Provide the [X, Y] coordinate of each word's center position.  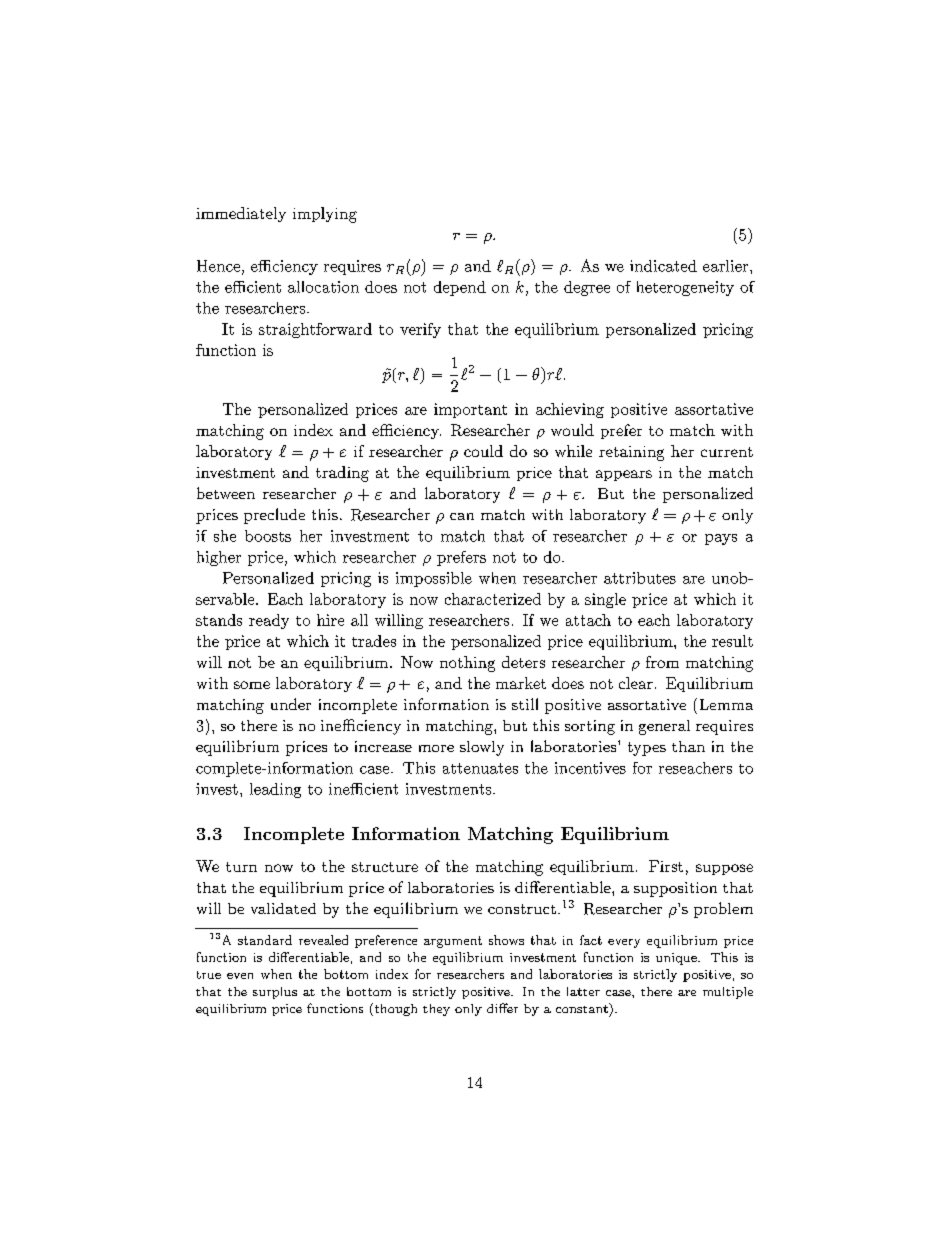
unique [677, 959]
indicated [663, 266]
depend [460, 288]
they [436, 1010]
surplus [275, 993]
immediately [241, 214]
